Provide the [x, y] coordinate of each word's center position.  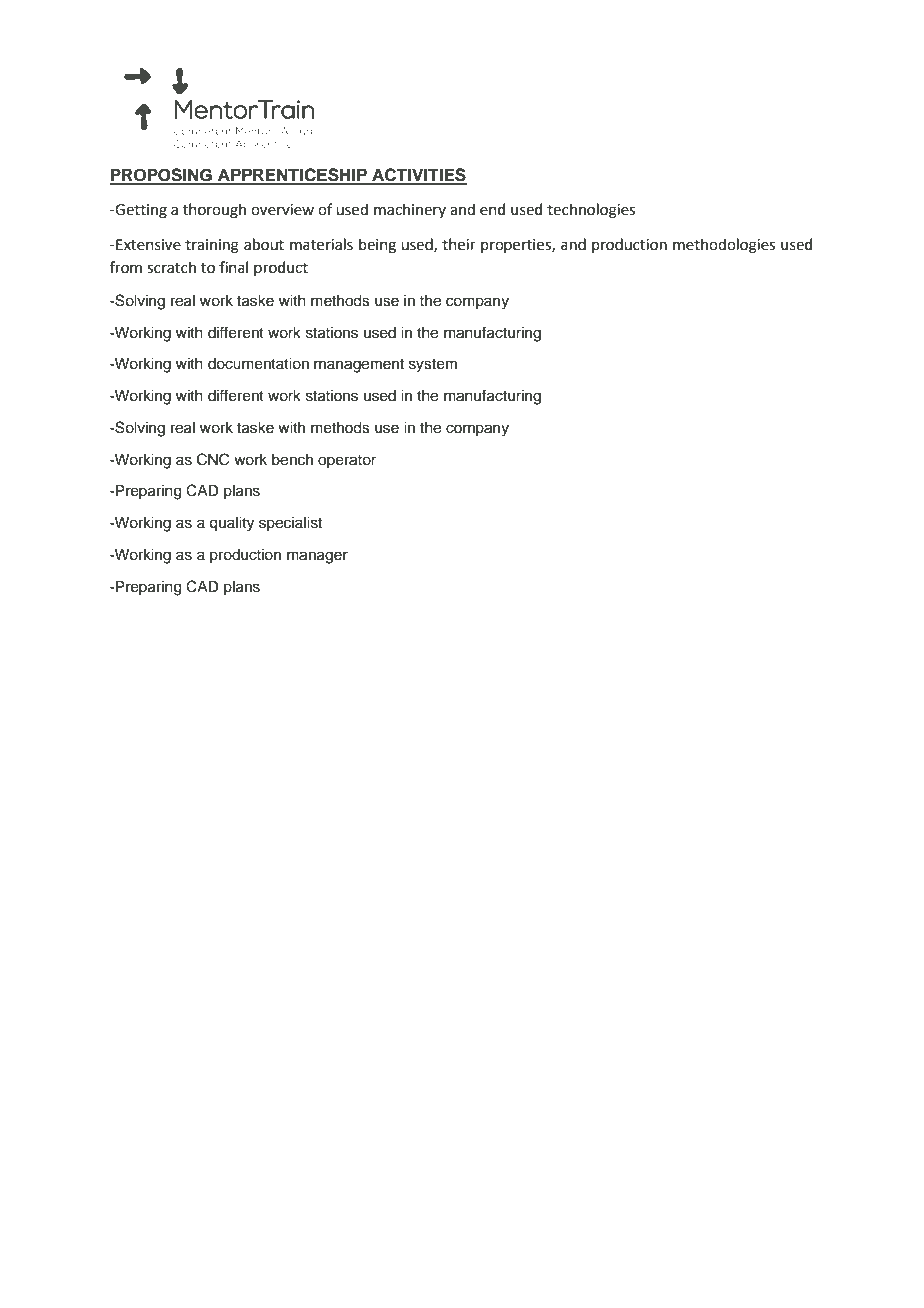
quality [231, 524]
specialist [290, 524]
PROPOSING [162, 176]
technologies [591, 211]
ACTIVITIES [418, 176]
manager [317, 557]
